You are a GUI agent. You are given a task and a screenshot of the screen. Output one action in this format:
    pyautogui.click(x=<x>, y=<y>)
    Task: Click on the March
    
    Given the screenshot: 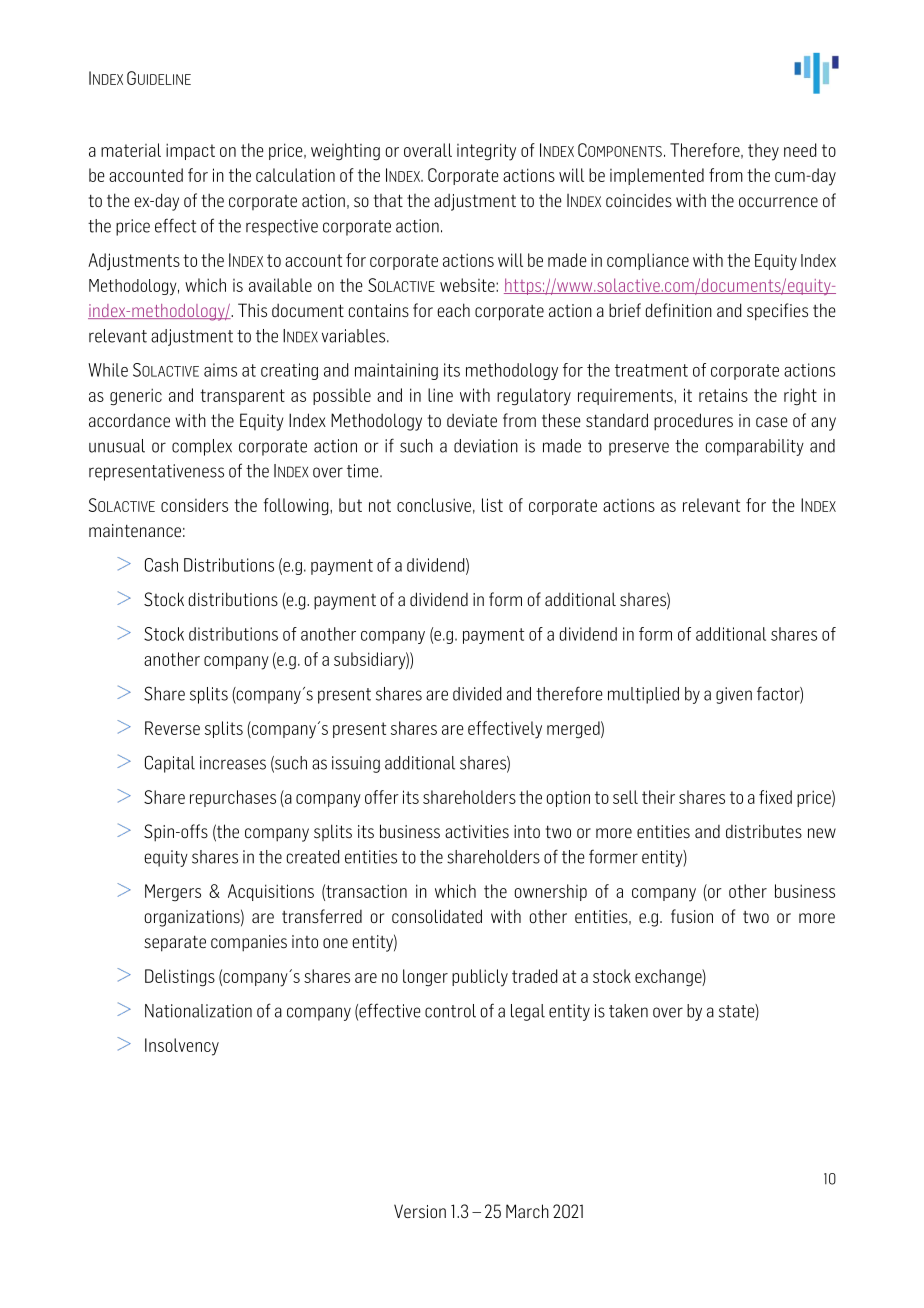 What is the action you would take?
    pyautogui.click(x=527, y=1211)
